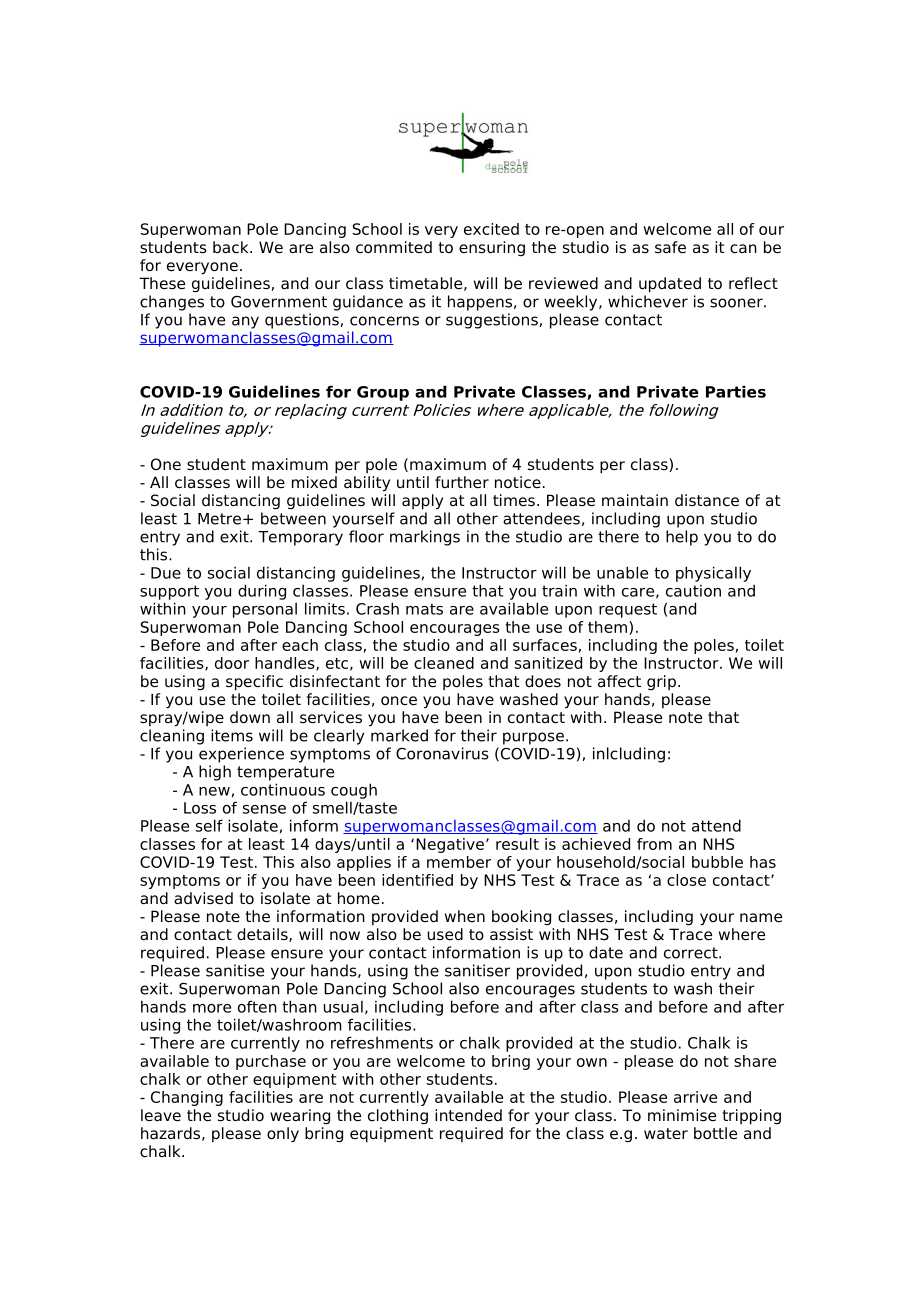 The width and height of the page is (924, 1308). Describe the element at coordinates (468, 1115) in the page. I see `intended` at that location.
